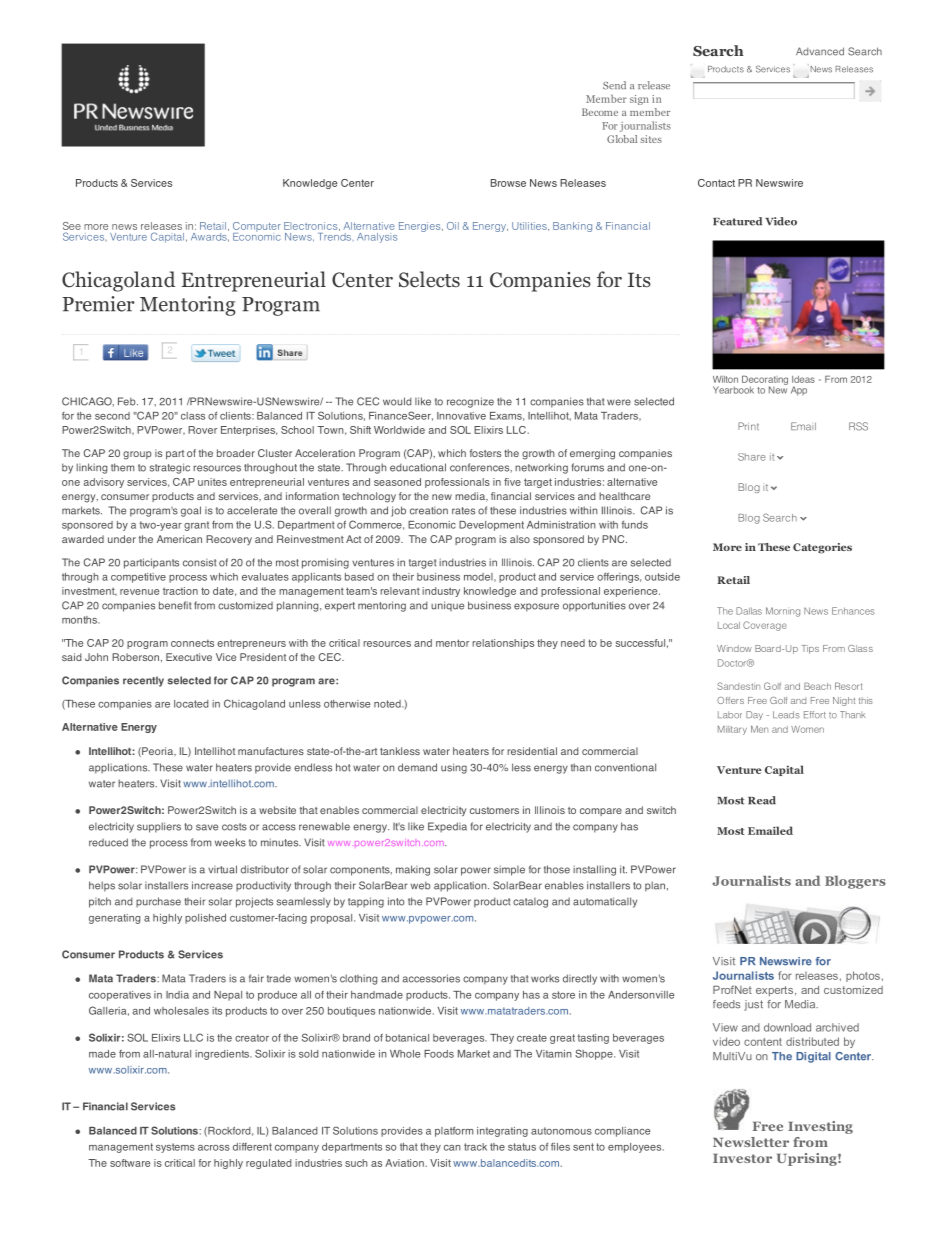  I want to click on unique, so click(447, 606).
